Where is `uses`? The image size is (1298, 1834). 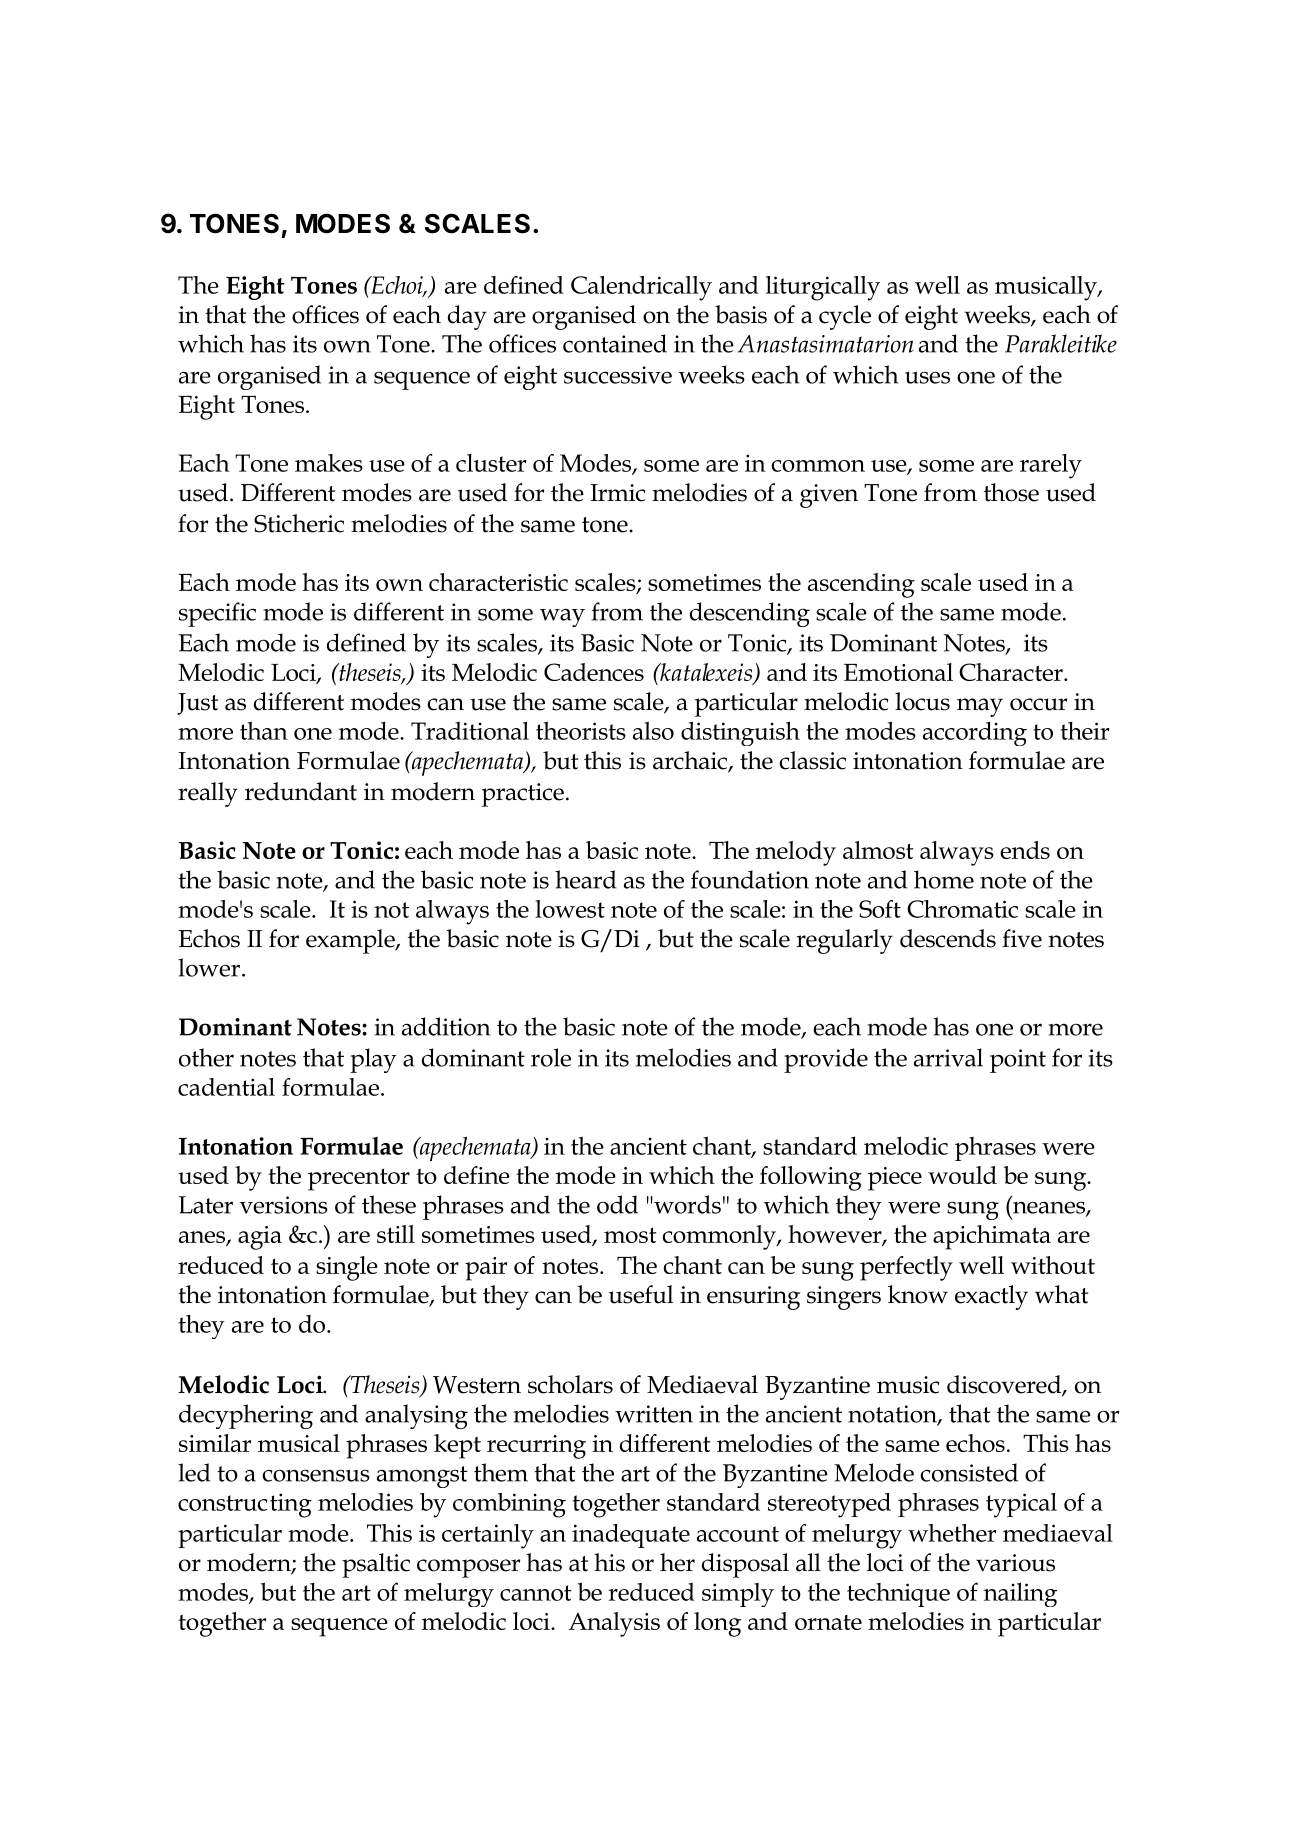
uses is located at coordinates (927, 377).
